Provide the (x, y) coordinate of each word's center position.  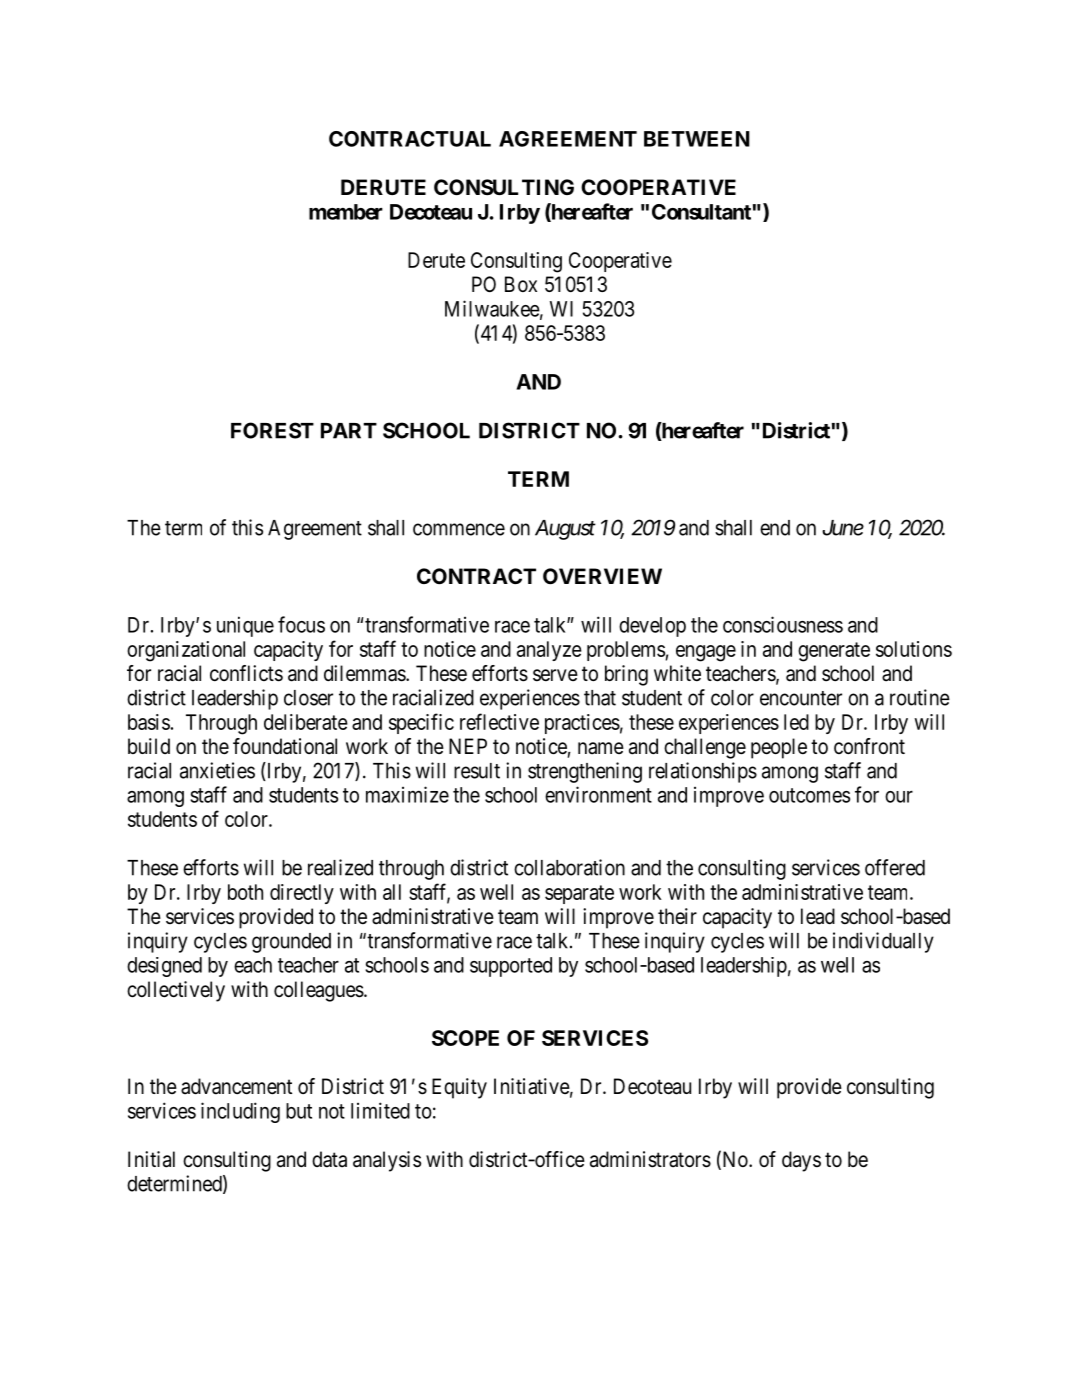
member (346, 212)
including (240, 1112)
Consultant (701, 212)
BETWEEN (697, 139)
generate (834, 652)
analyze (549, 651)
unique (245, 626)
